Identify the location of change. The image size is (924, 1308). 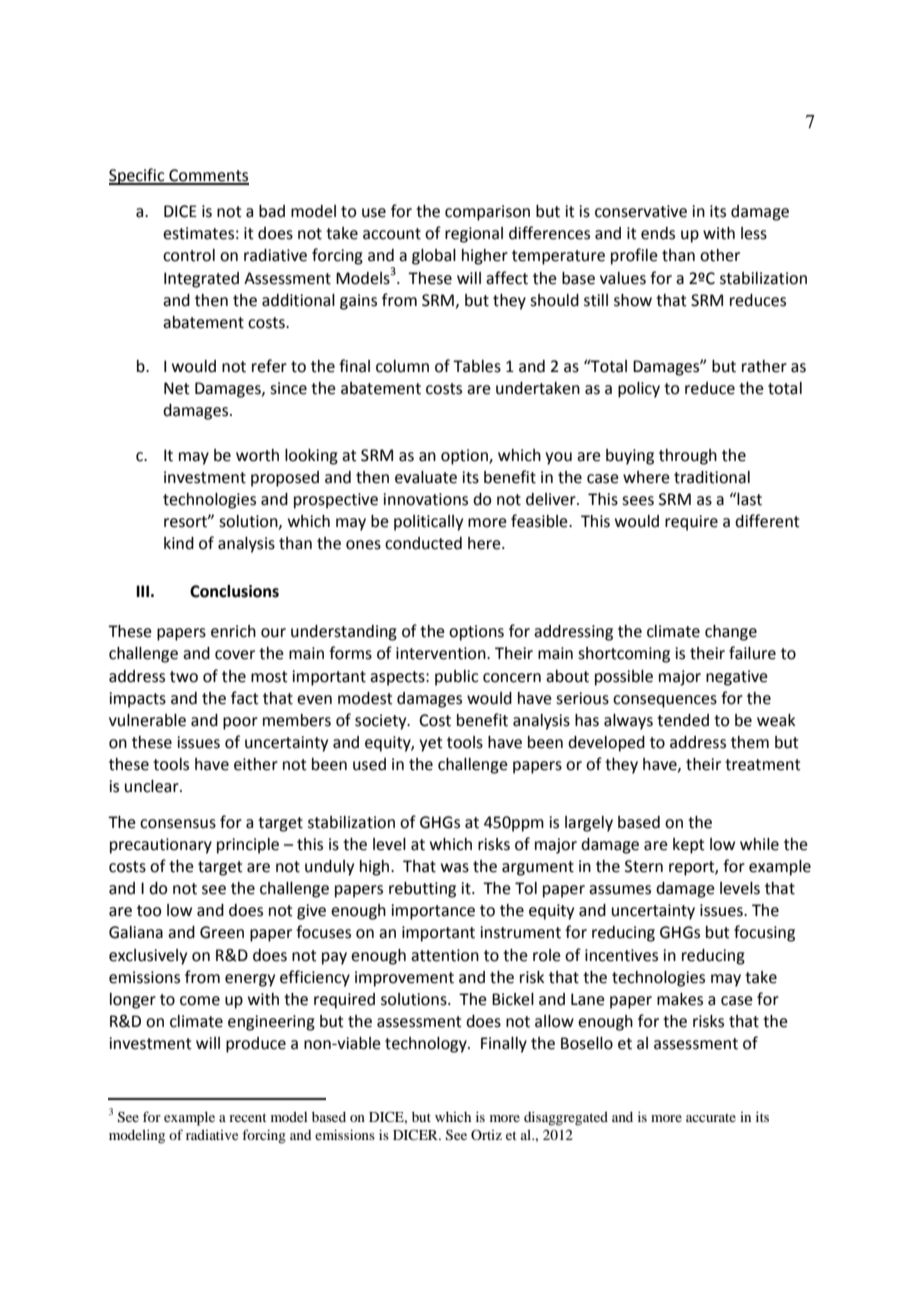
(731, 633).
